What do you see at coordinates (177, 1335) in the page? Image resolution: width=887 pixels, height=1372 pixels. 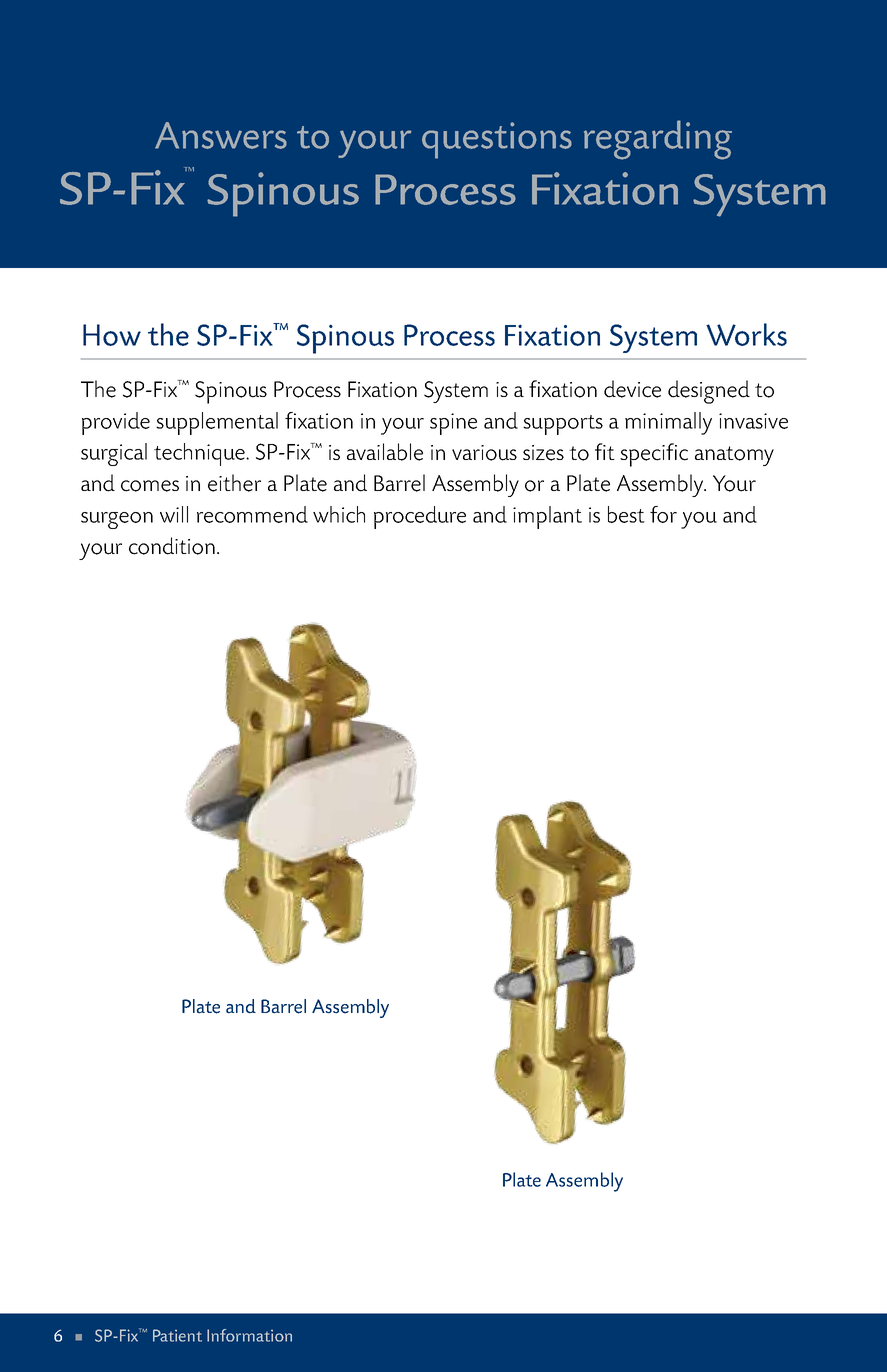 I see `Patient` at bounding box center [177, 1335].
